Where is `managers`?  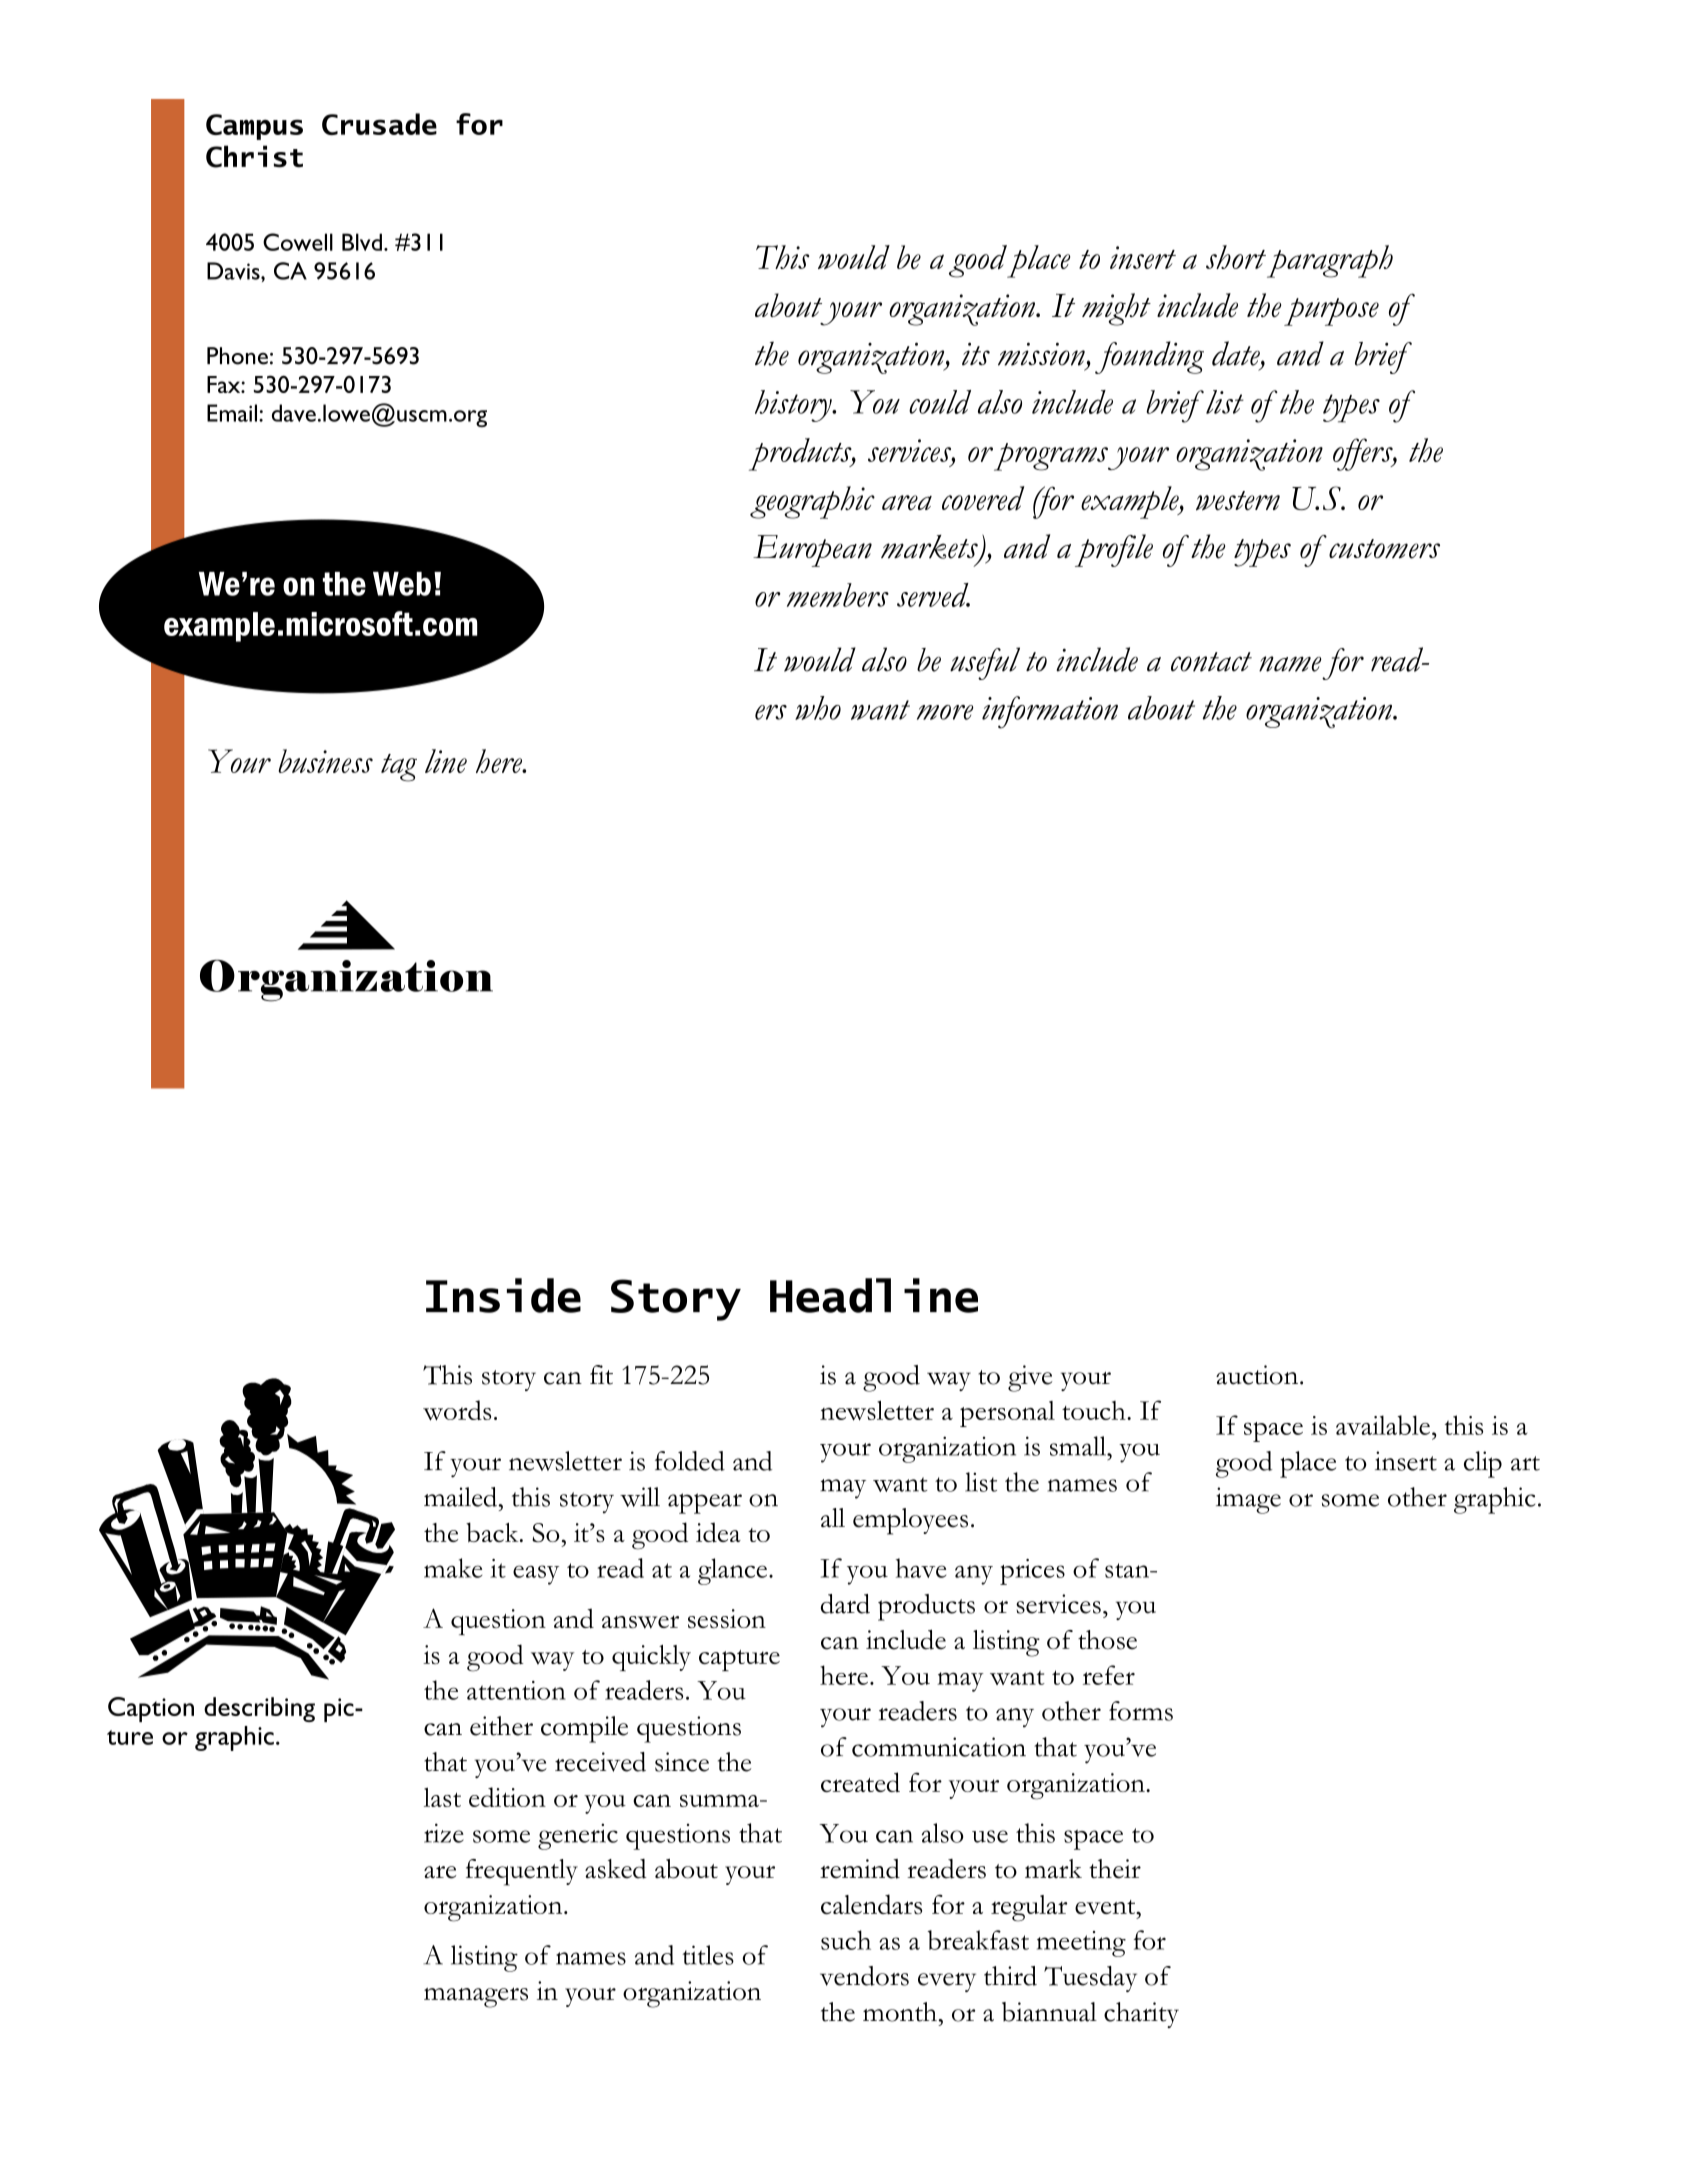 managers is located at coordinates (476, 1997).
